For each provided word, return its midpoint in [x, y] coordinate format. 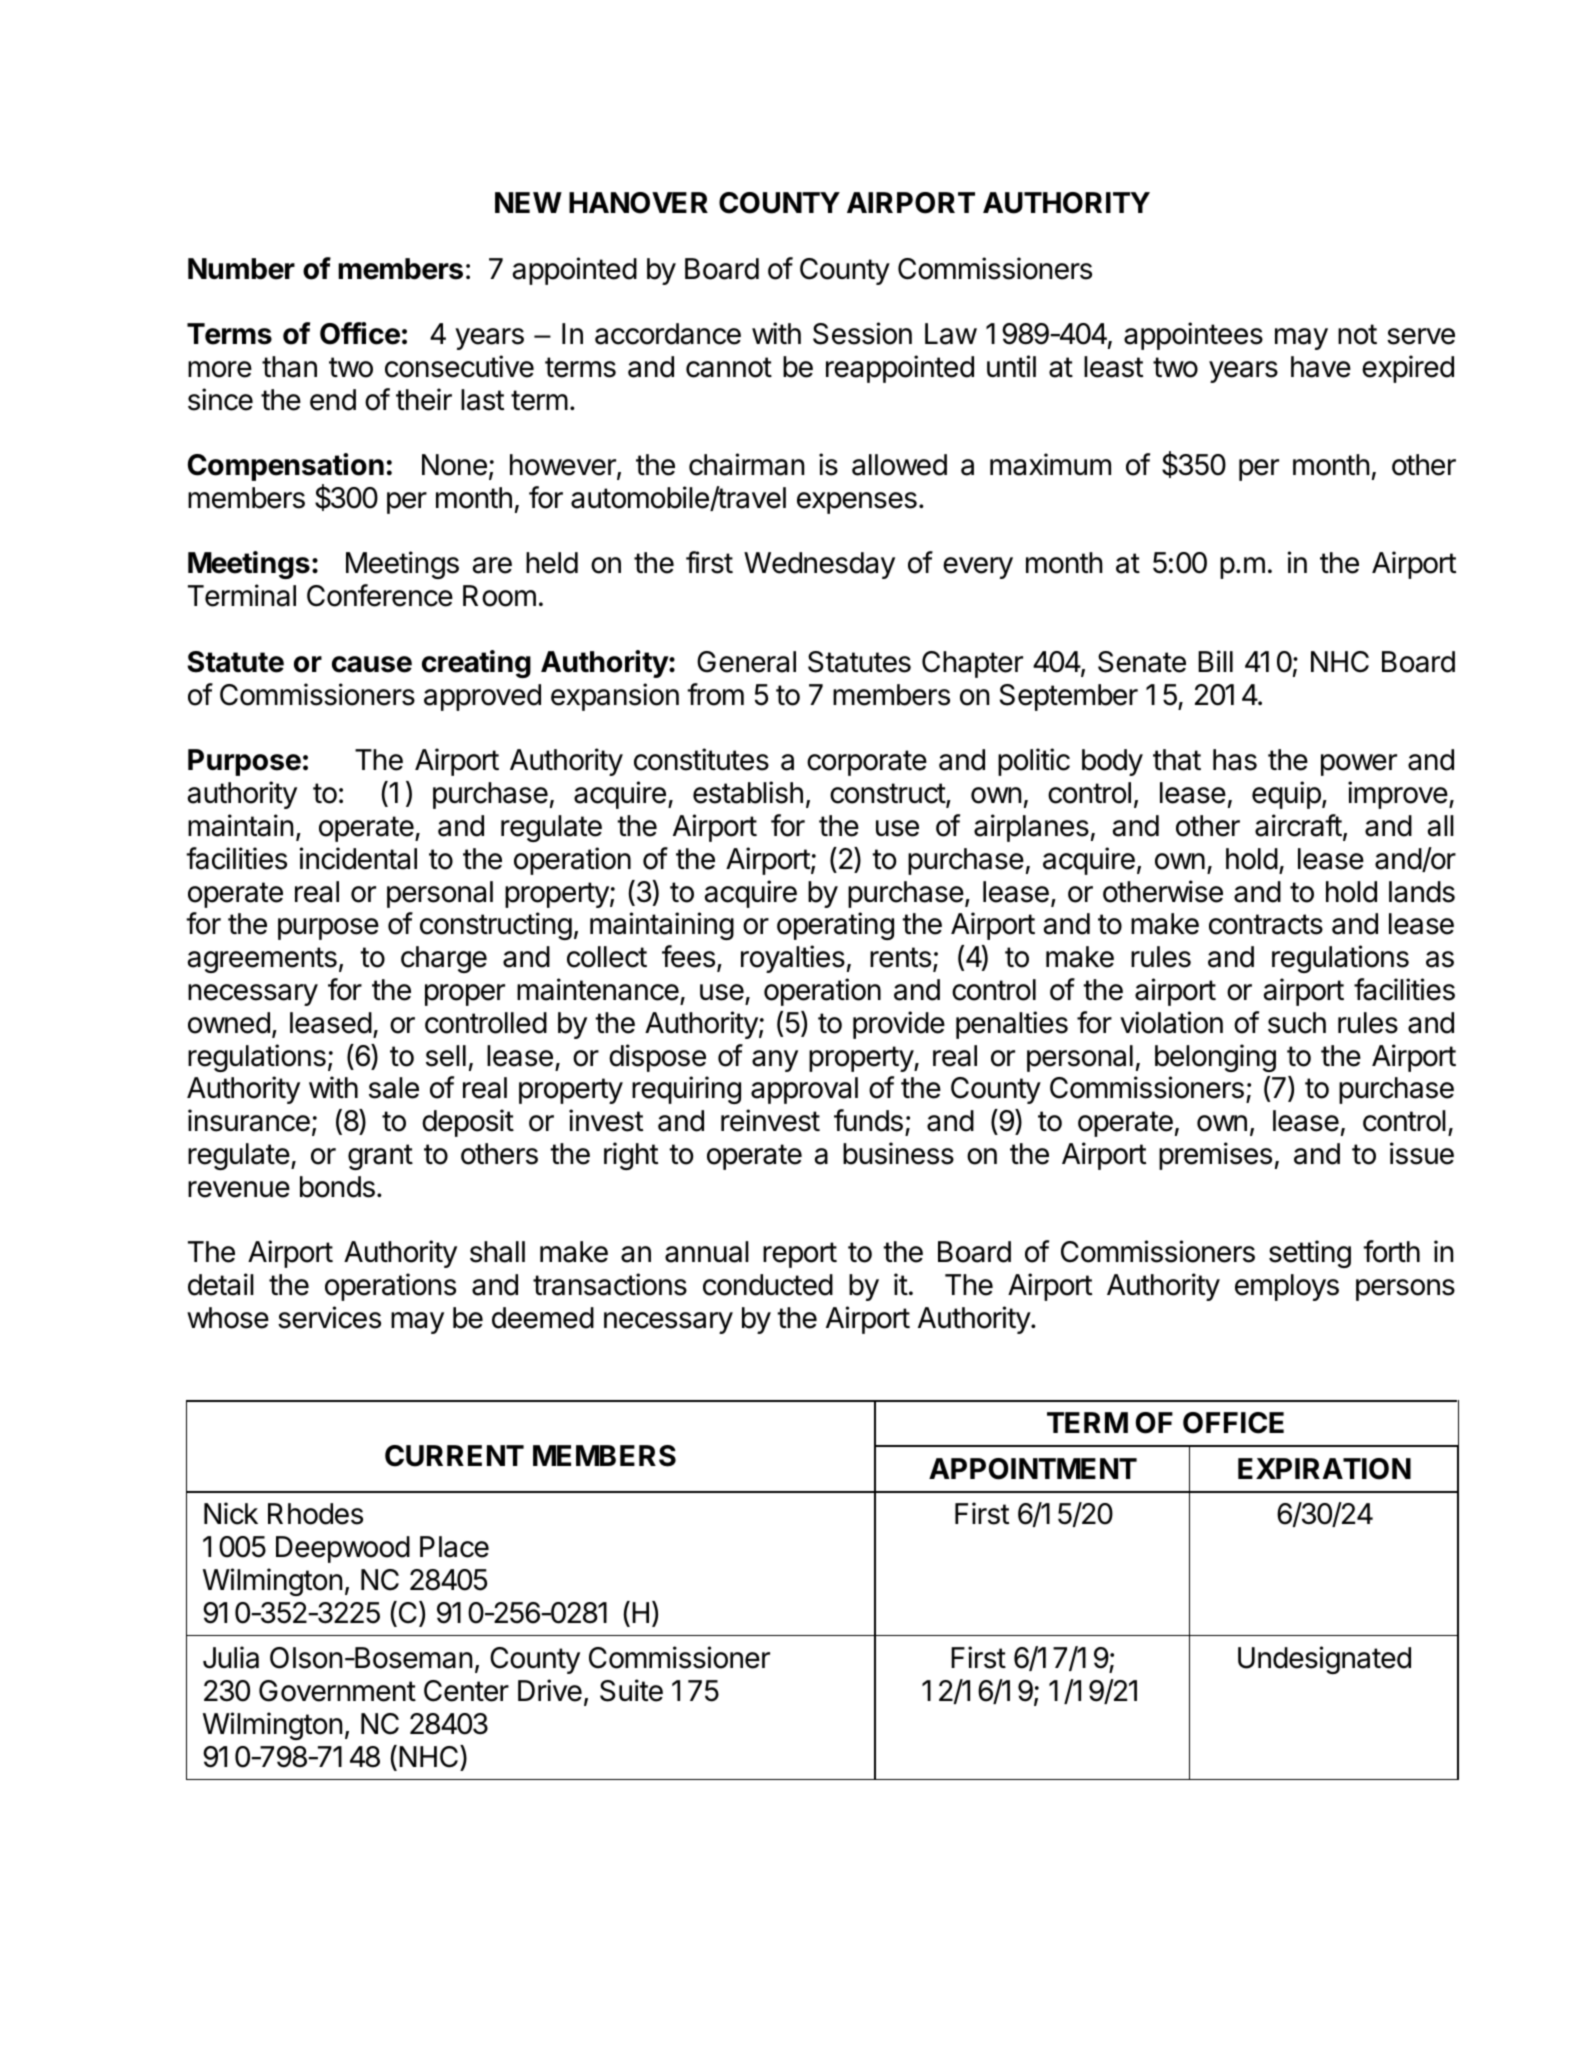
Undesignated [1324, 1660]
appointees [1193, 336]
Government [337, 1691]
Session [862, 333]
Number [241, 269]
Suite [631, 1690]
